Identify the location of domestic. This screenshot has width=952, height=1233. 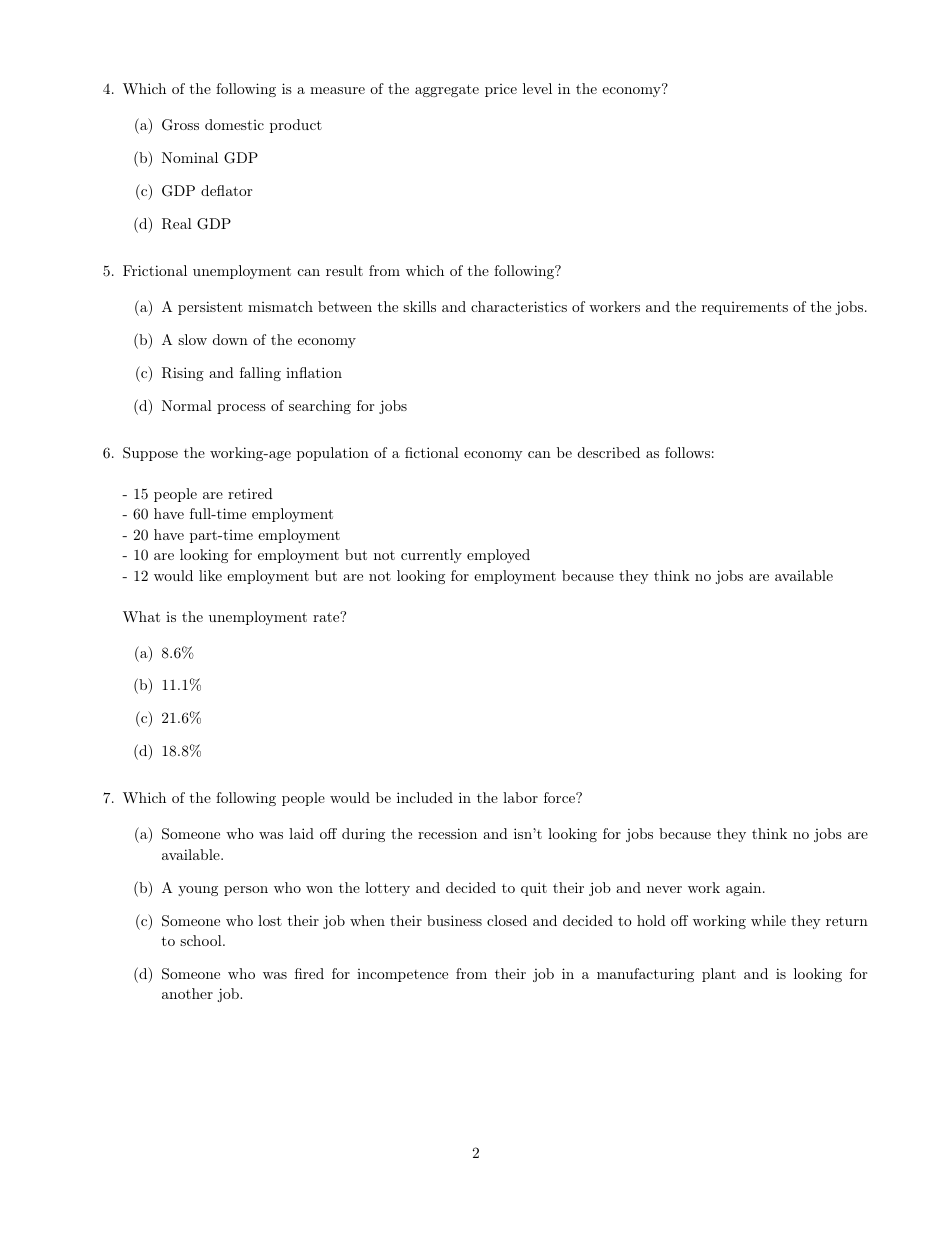
(234, 124).
